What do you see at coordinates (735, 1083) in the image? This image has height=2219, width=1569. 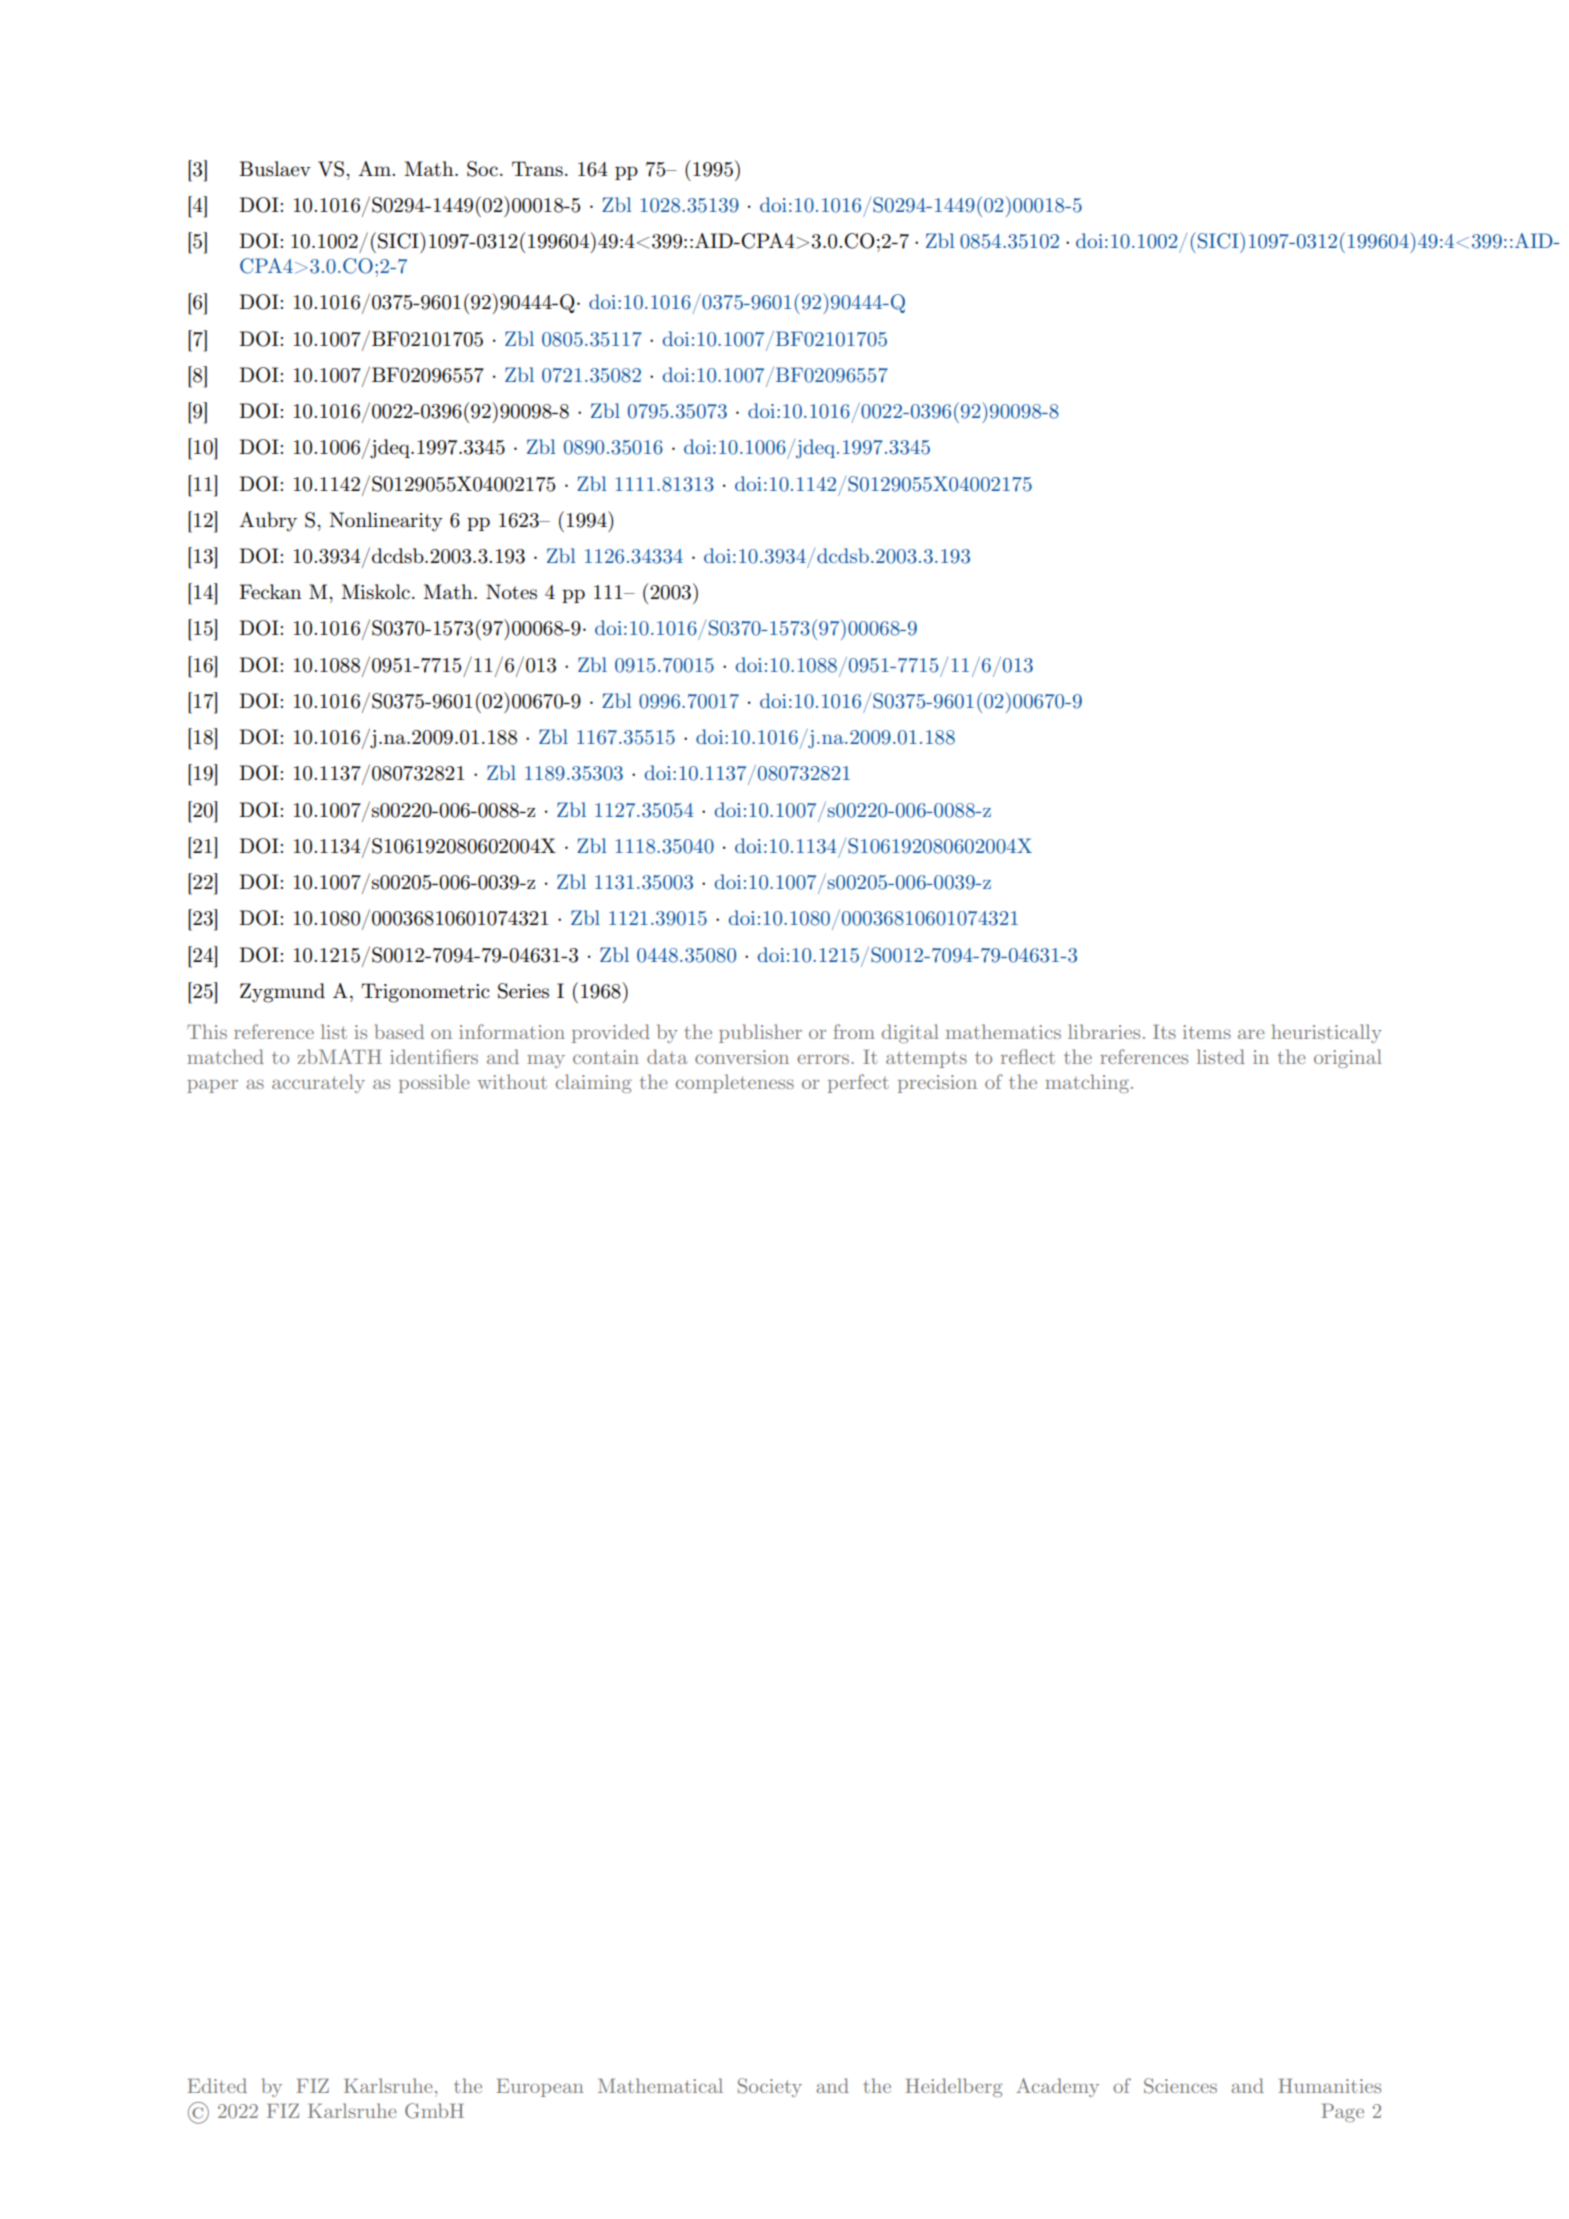 I see `completeness` at bounding box center [735, 1083].
